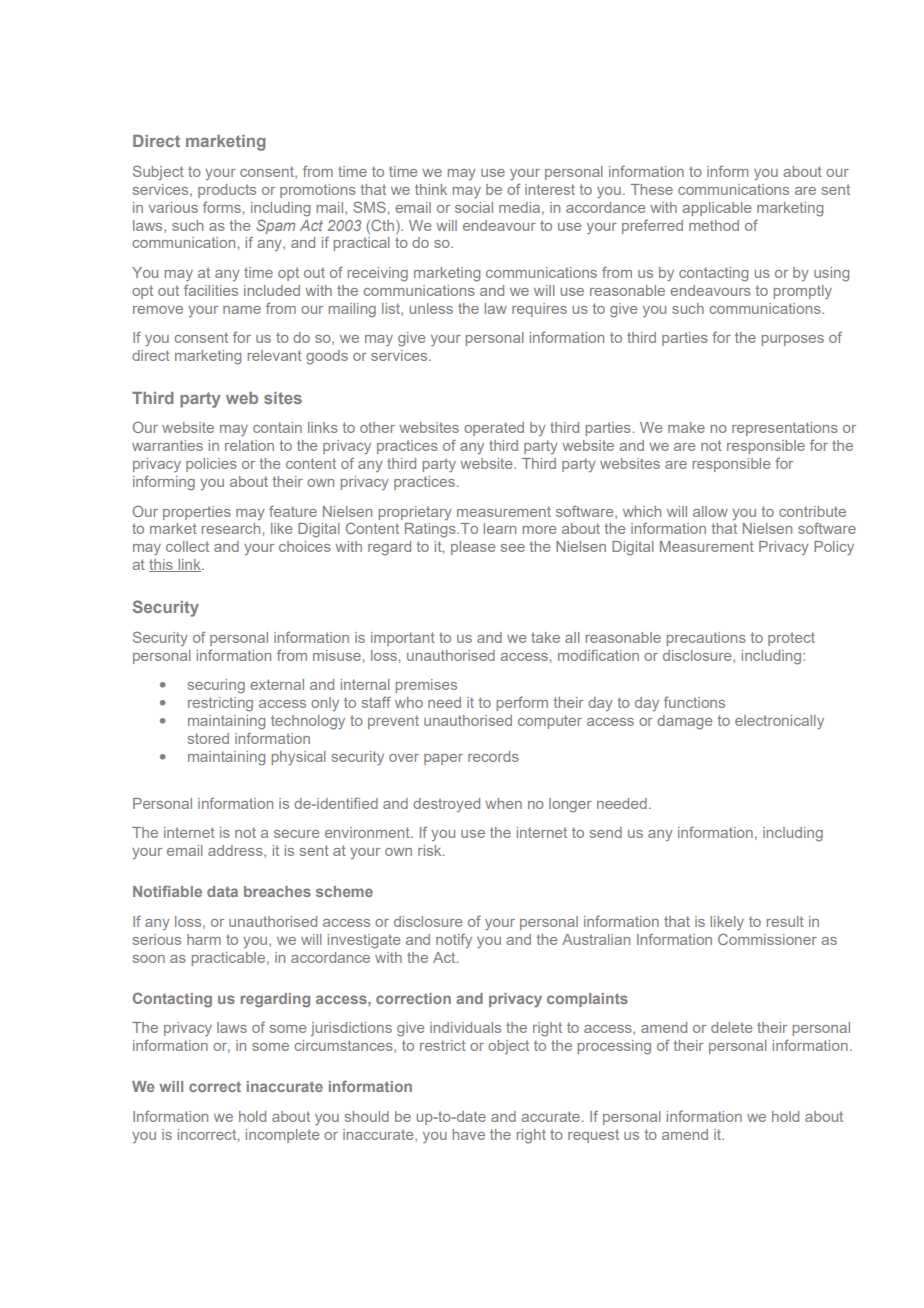  What do you see at coordinates (469, 1134) in the image?
I see `have` at bounding box center [469, 1134].
